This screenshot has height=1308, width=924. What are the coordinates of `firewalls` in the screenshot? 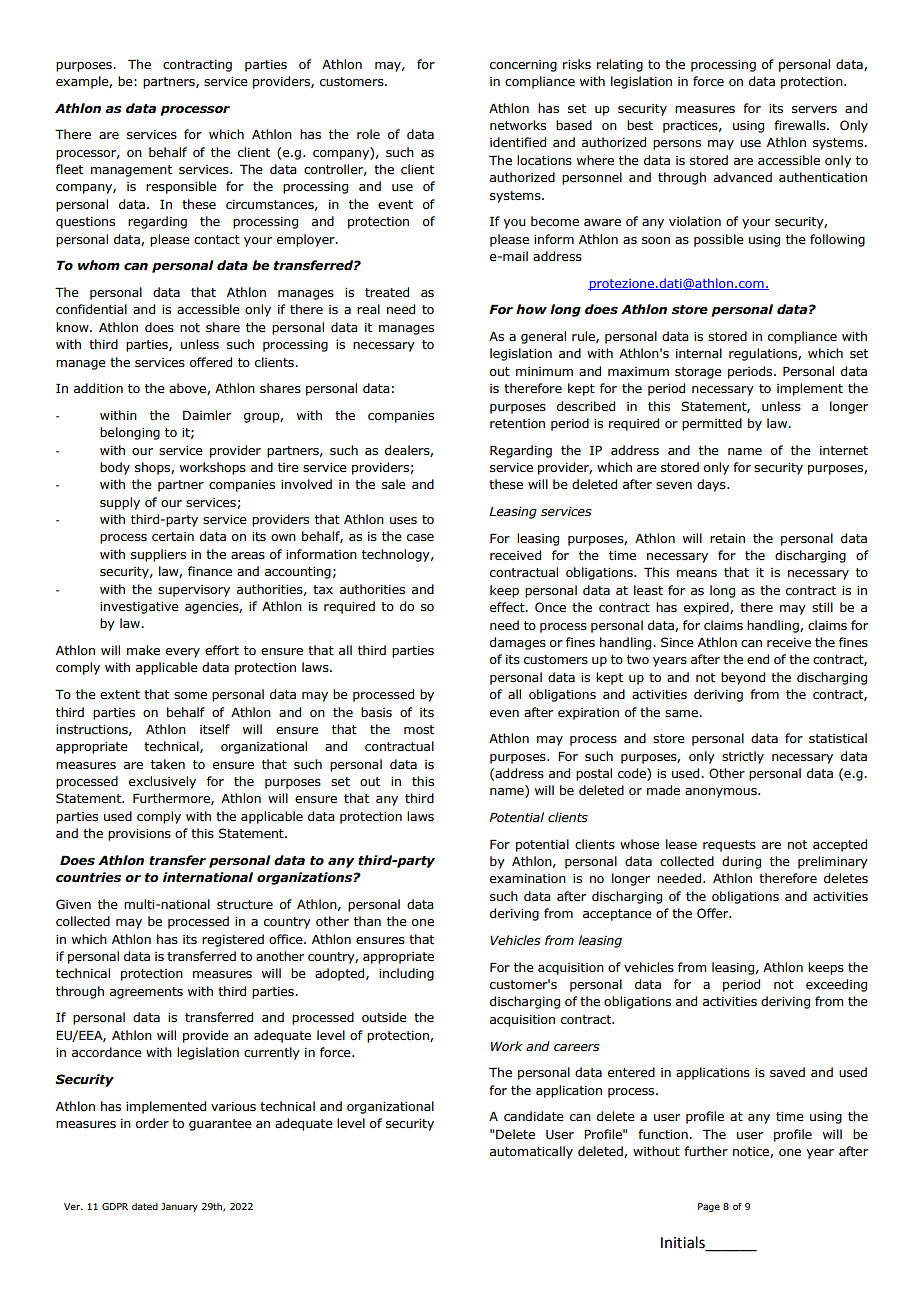 It's located at (801, 125).
